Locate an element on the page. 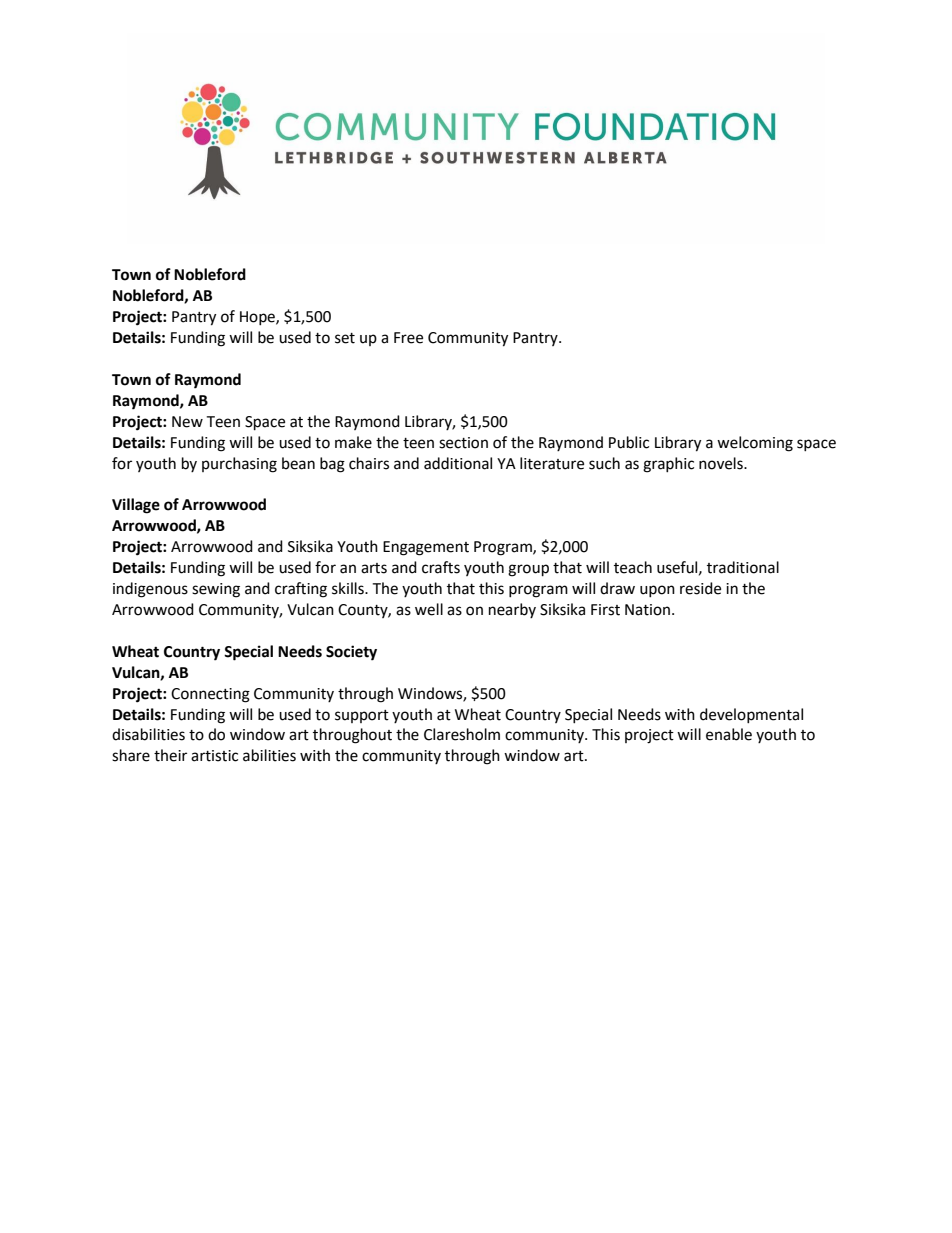 This image has width=952, height=1233. set is located at coordinates (345, 338).
